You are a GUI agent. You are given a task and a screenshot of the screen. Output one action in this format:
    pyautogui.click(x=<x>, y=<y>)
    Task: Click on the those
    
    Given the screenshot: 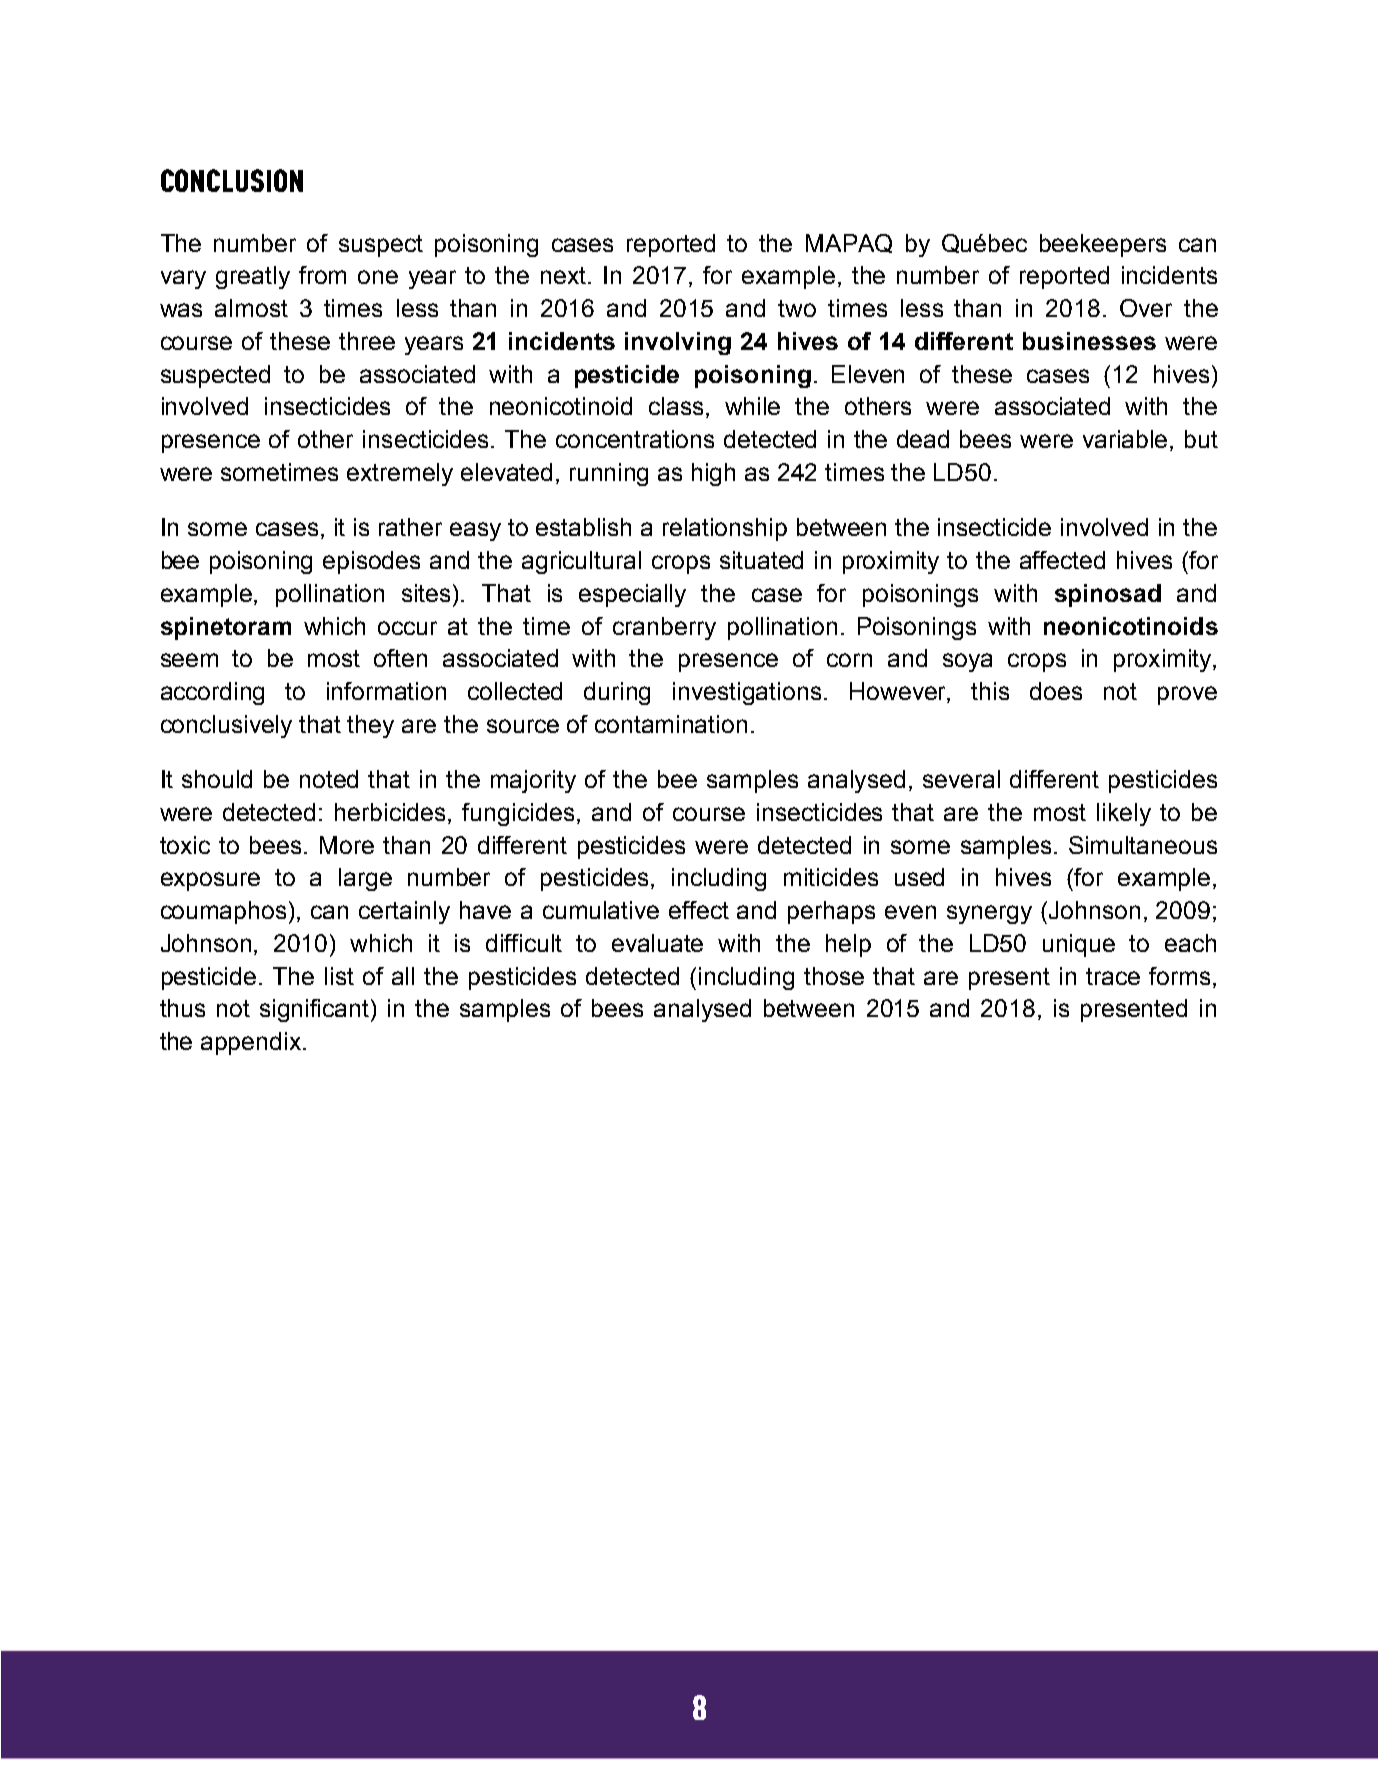 What is the action you would take?
    pyautogui.click(x=834, y=976)
